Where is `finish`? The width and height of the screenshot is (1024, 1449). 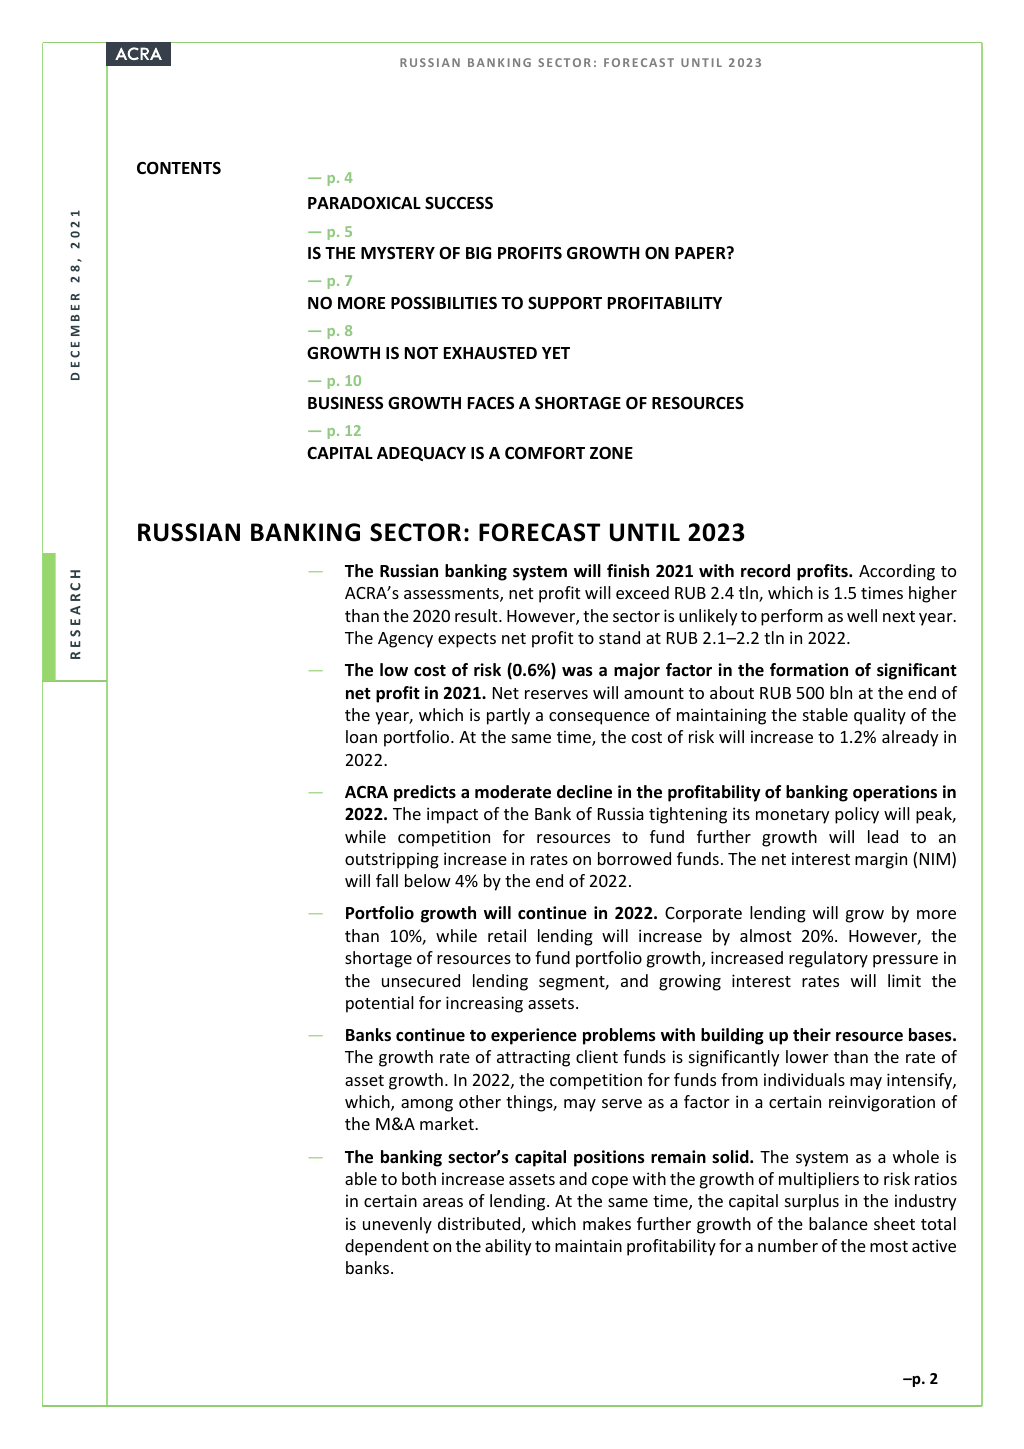
finish is located at coordinates (628, 571).
